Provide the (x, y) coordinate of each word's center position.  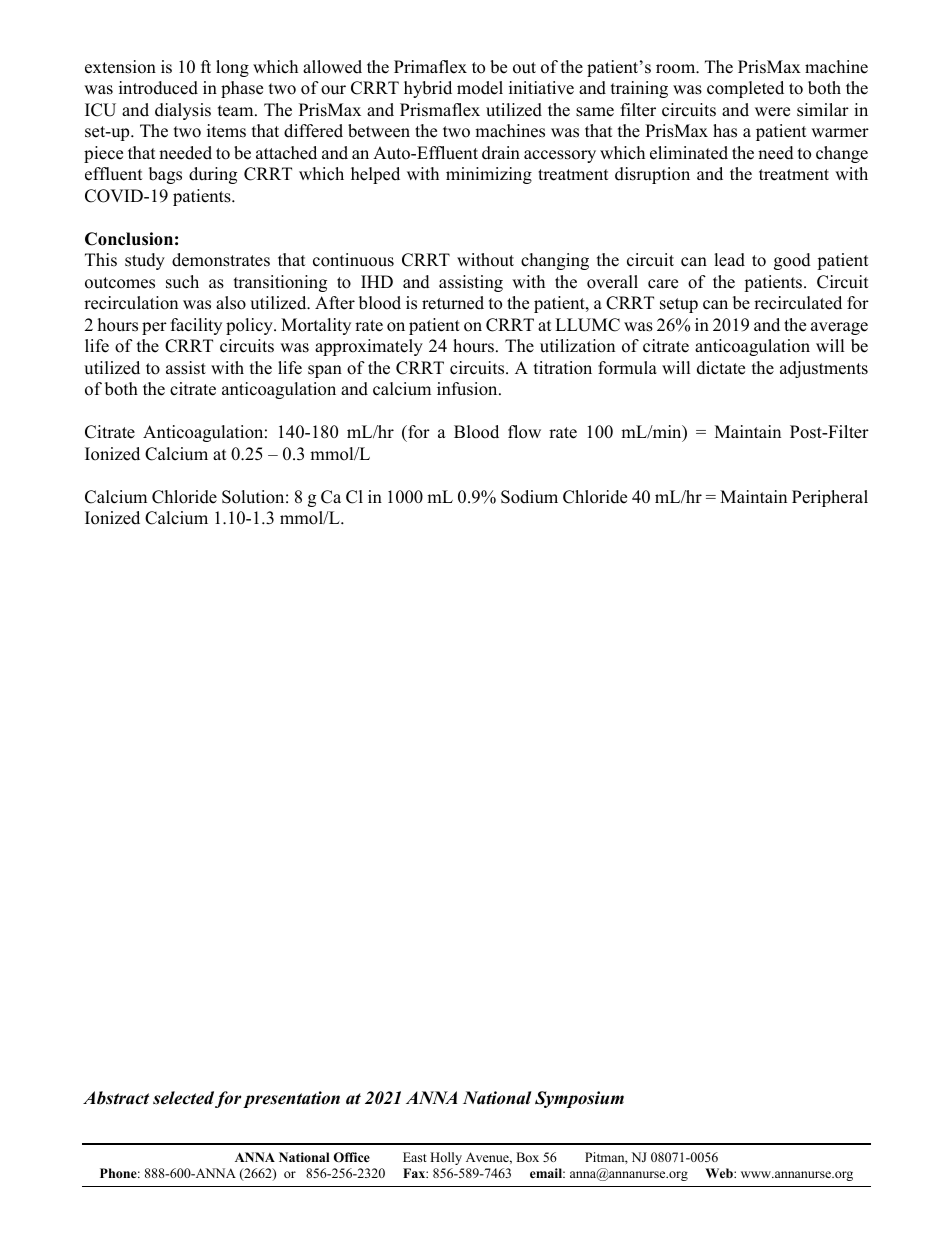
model (480, 88)
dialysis (183, 111)
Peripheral (830, 498)
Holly (446, 1158)
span (325, 371)
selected (183, 1098)
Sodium (529, 497)
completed (745, 89)
